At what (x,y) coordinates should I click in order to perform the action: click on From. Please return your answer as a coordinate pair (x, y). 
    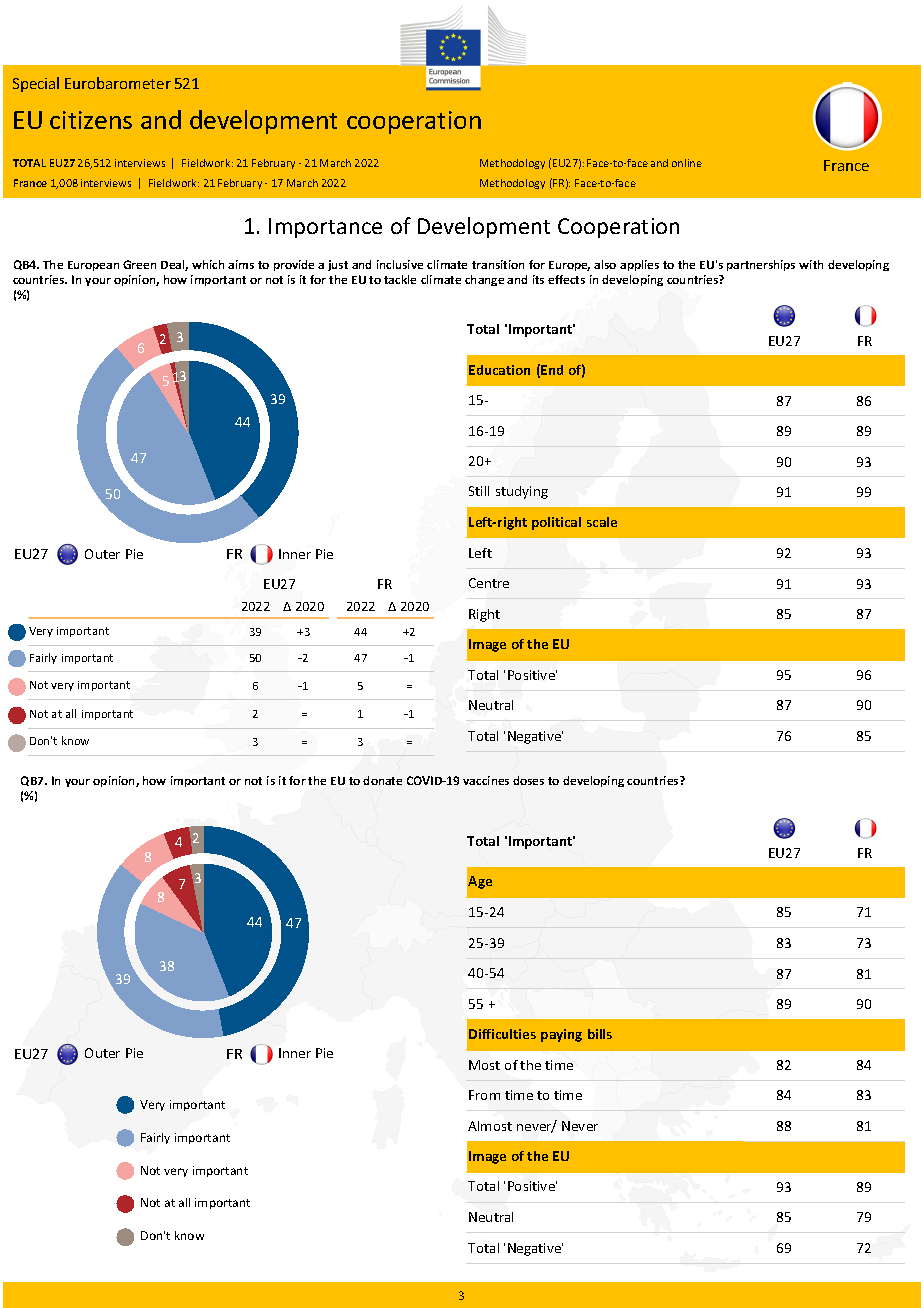
    Looking at the image, I should click on (484, 1095).
